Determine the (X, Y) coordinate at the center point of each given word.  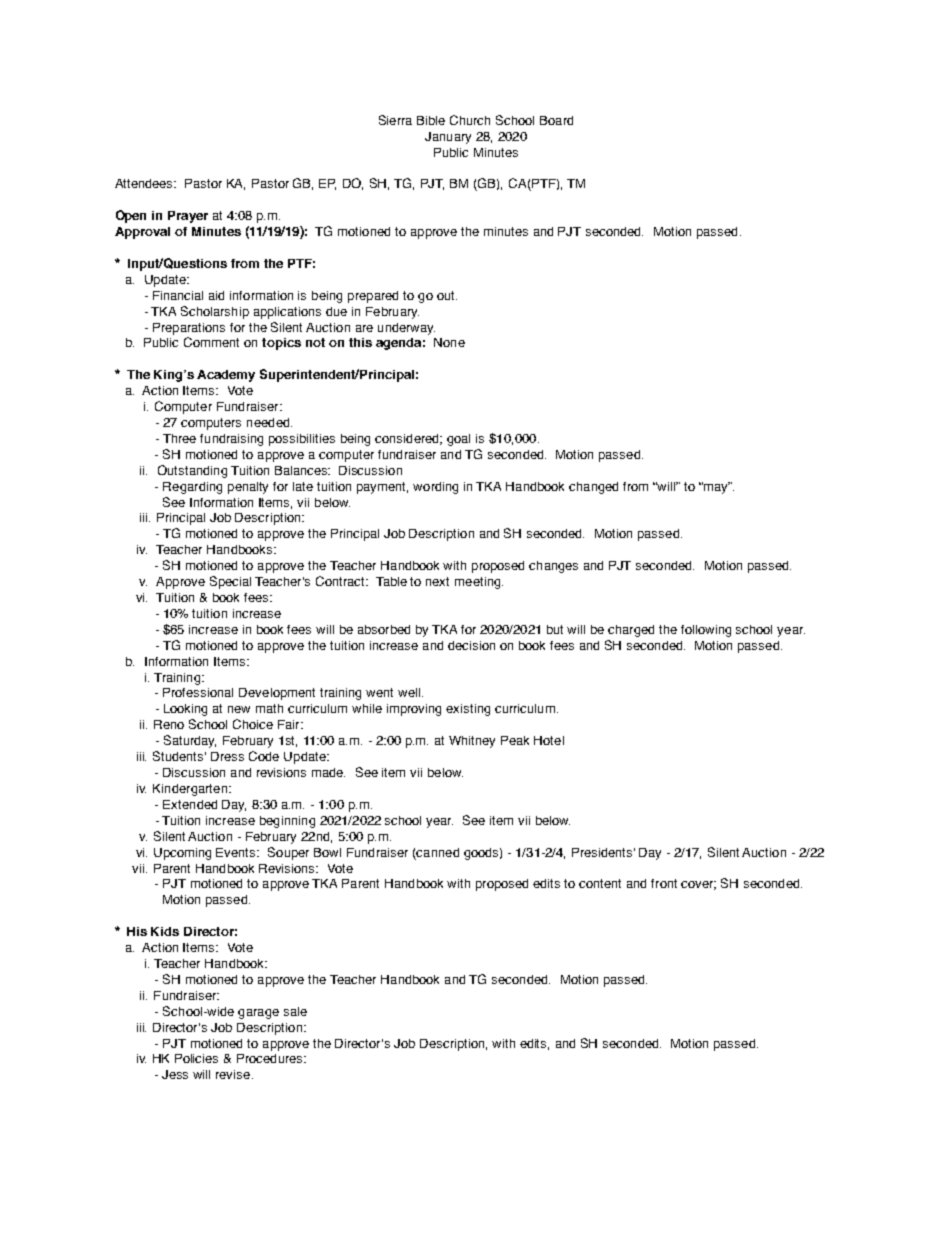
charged (631, 631)
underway (406, 329)
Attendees (145, 183)
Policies (196, 1058)
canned (437, 852)
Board (556, 120)
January (448, 138)
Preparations (189, 329)
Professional (198, 692)
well (410, 692)
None (449, 342)
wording (435, 488)
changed (593, 488)
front (664, 883)
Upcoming (182, 854)
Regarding (192, 488)
